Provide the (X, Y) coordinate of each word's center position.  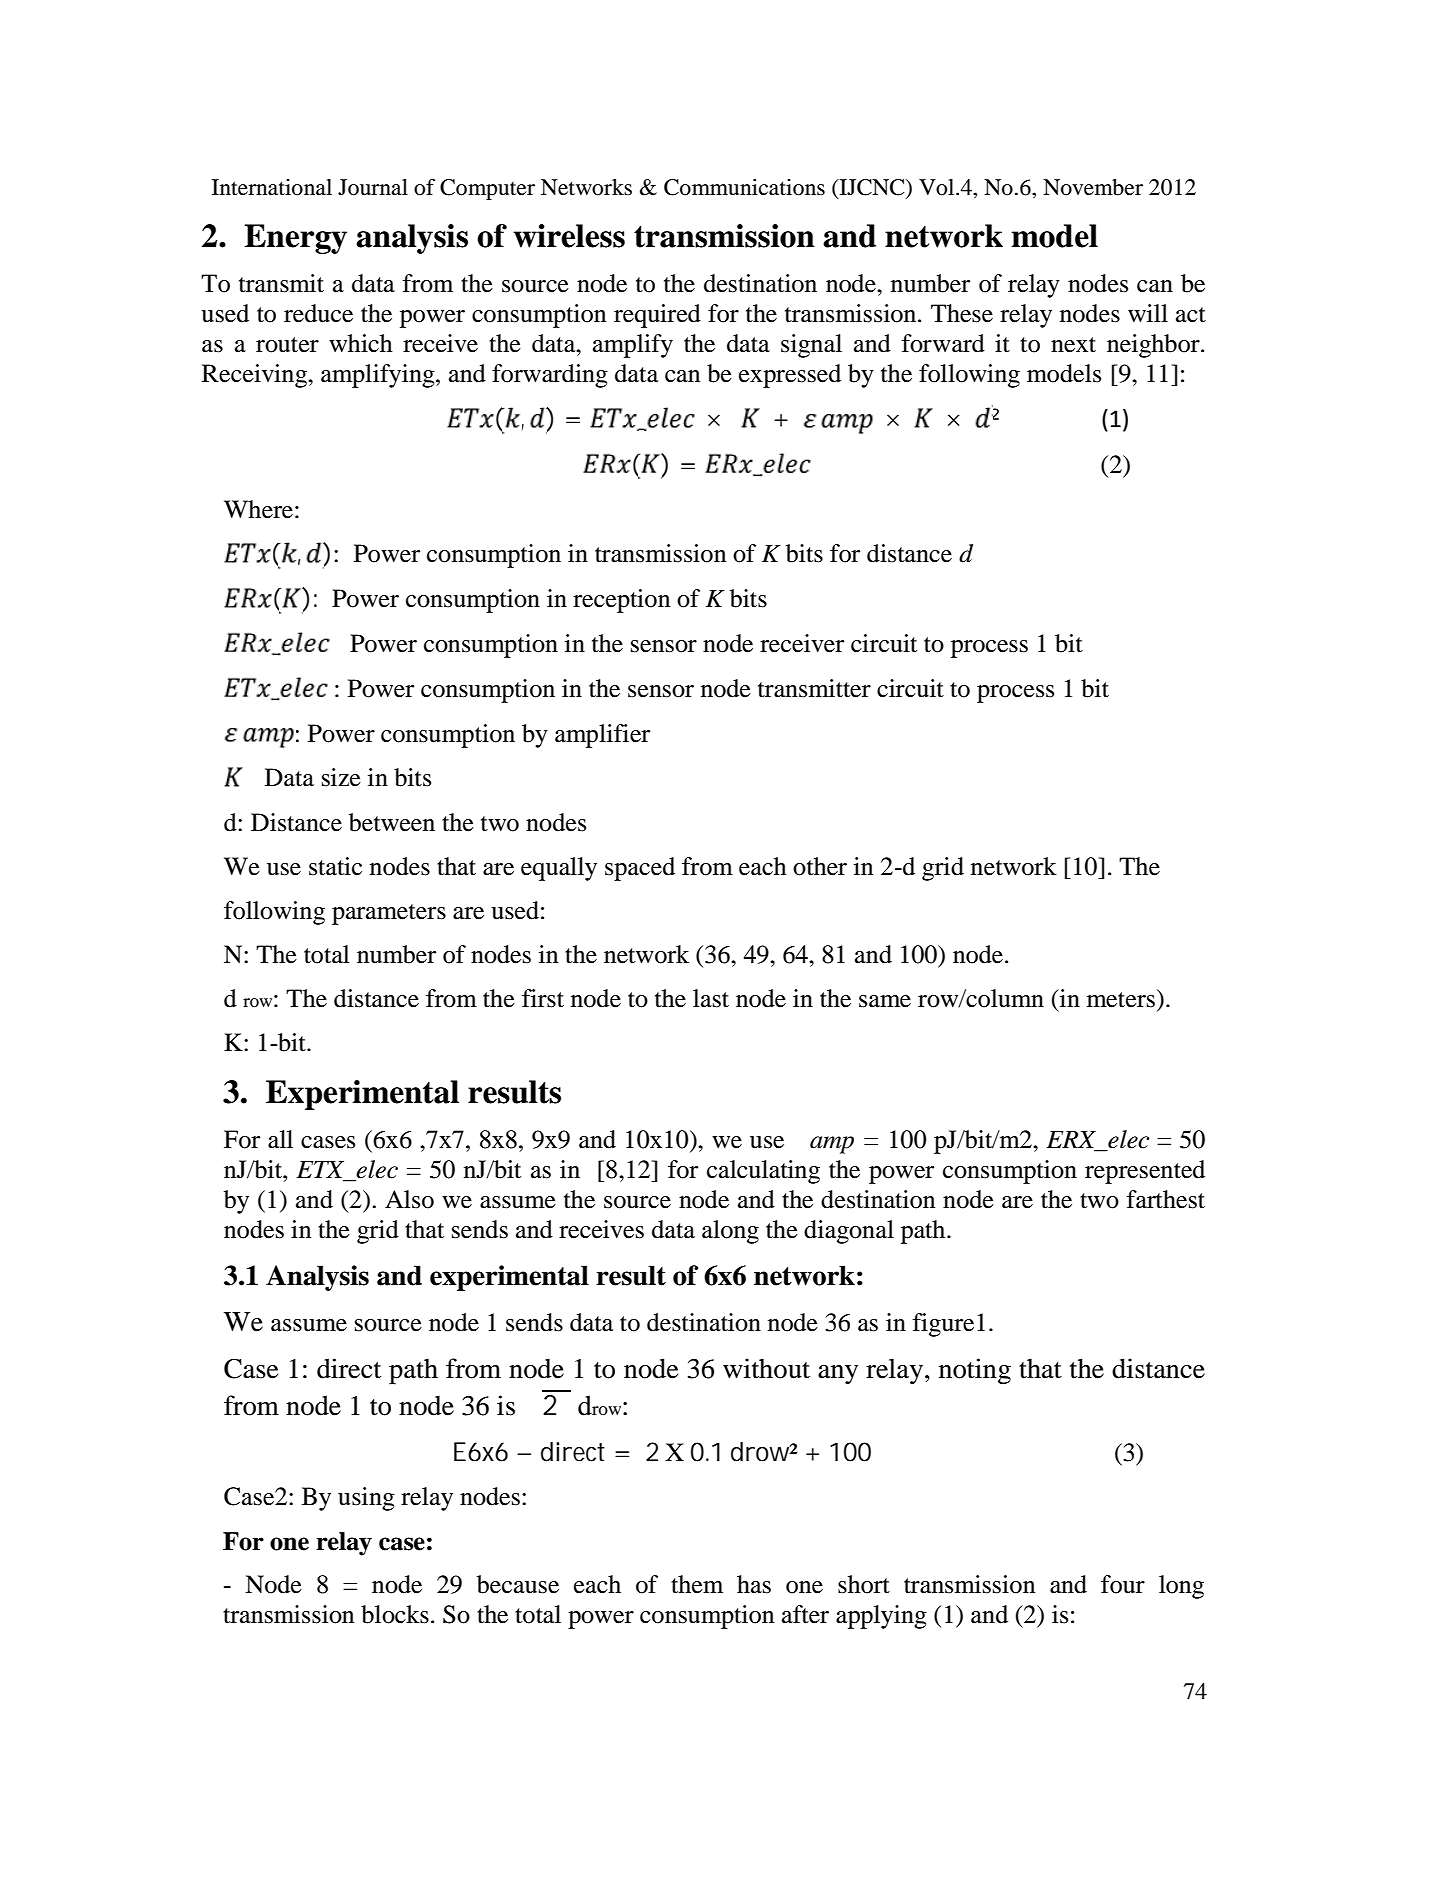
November (1093, 187)
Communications (744, 187)
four (1123, 1584)
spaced (640, 869)
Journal (373, 187)
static (335, 866)
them (697, 1584)
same (885, 1001)
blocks (395, 1614)
